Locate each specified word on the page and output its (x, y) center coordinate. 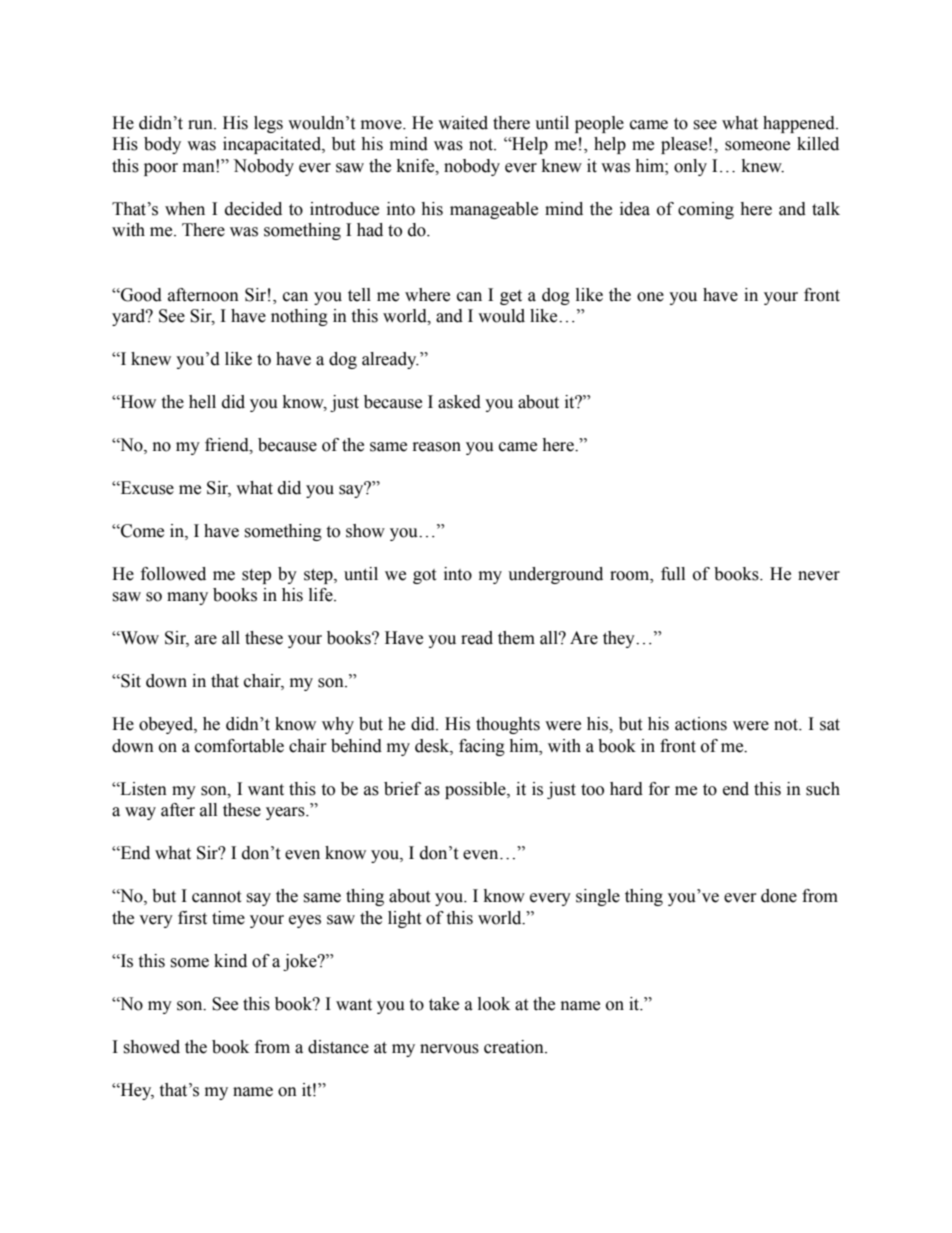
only (690, 167)
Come (141, 531)
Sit (130, 681)
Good (140, 295)
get (511, 297)
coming (706, 210)
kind (230, 961)
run (201, 125)
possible (476, 790)
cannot (216, 897)
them (516, 638)
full (673, 574)
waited (463, 123)
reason (437, 447)
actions (701, 724)
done (779, 896)
